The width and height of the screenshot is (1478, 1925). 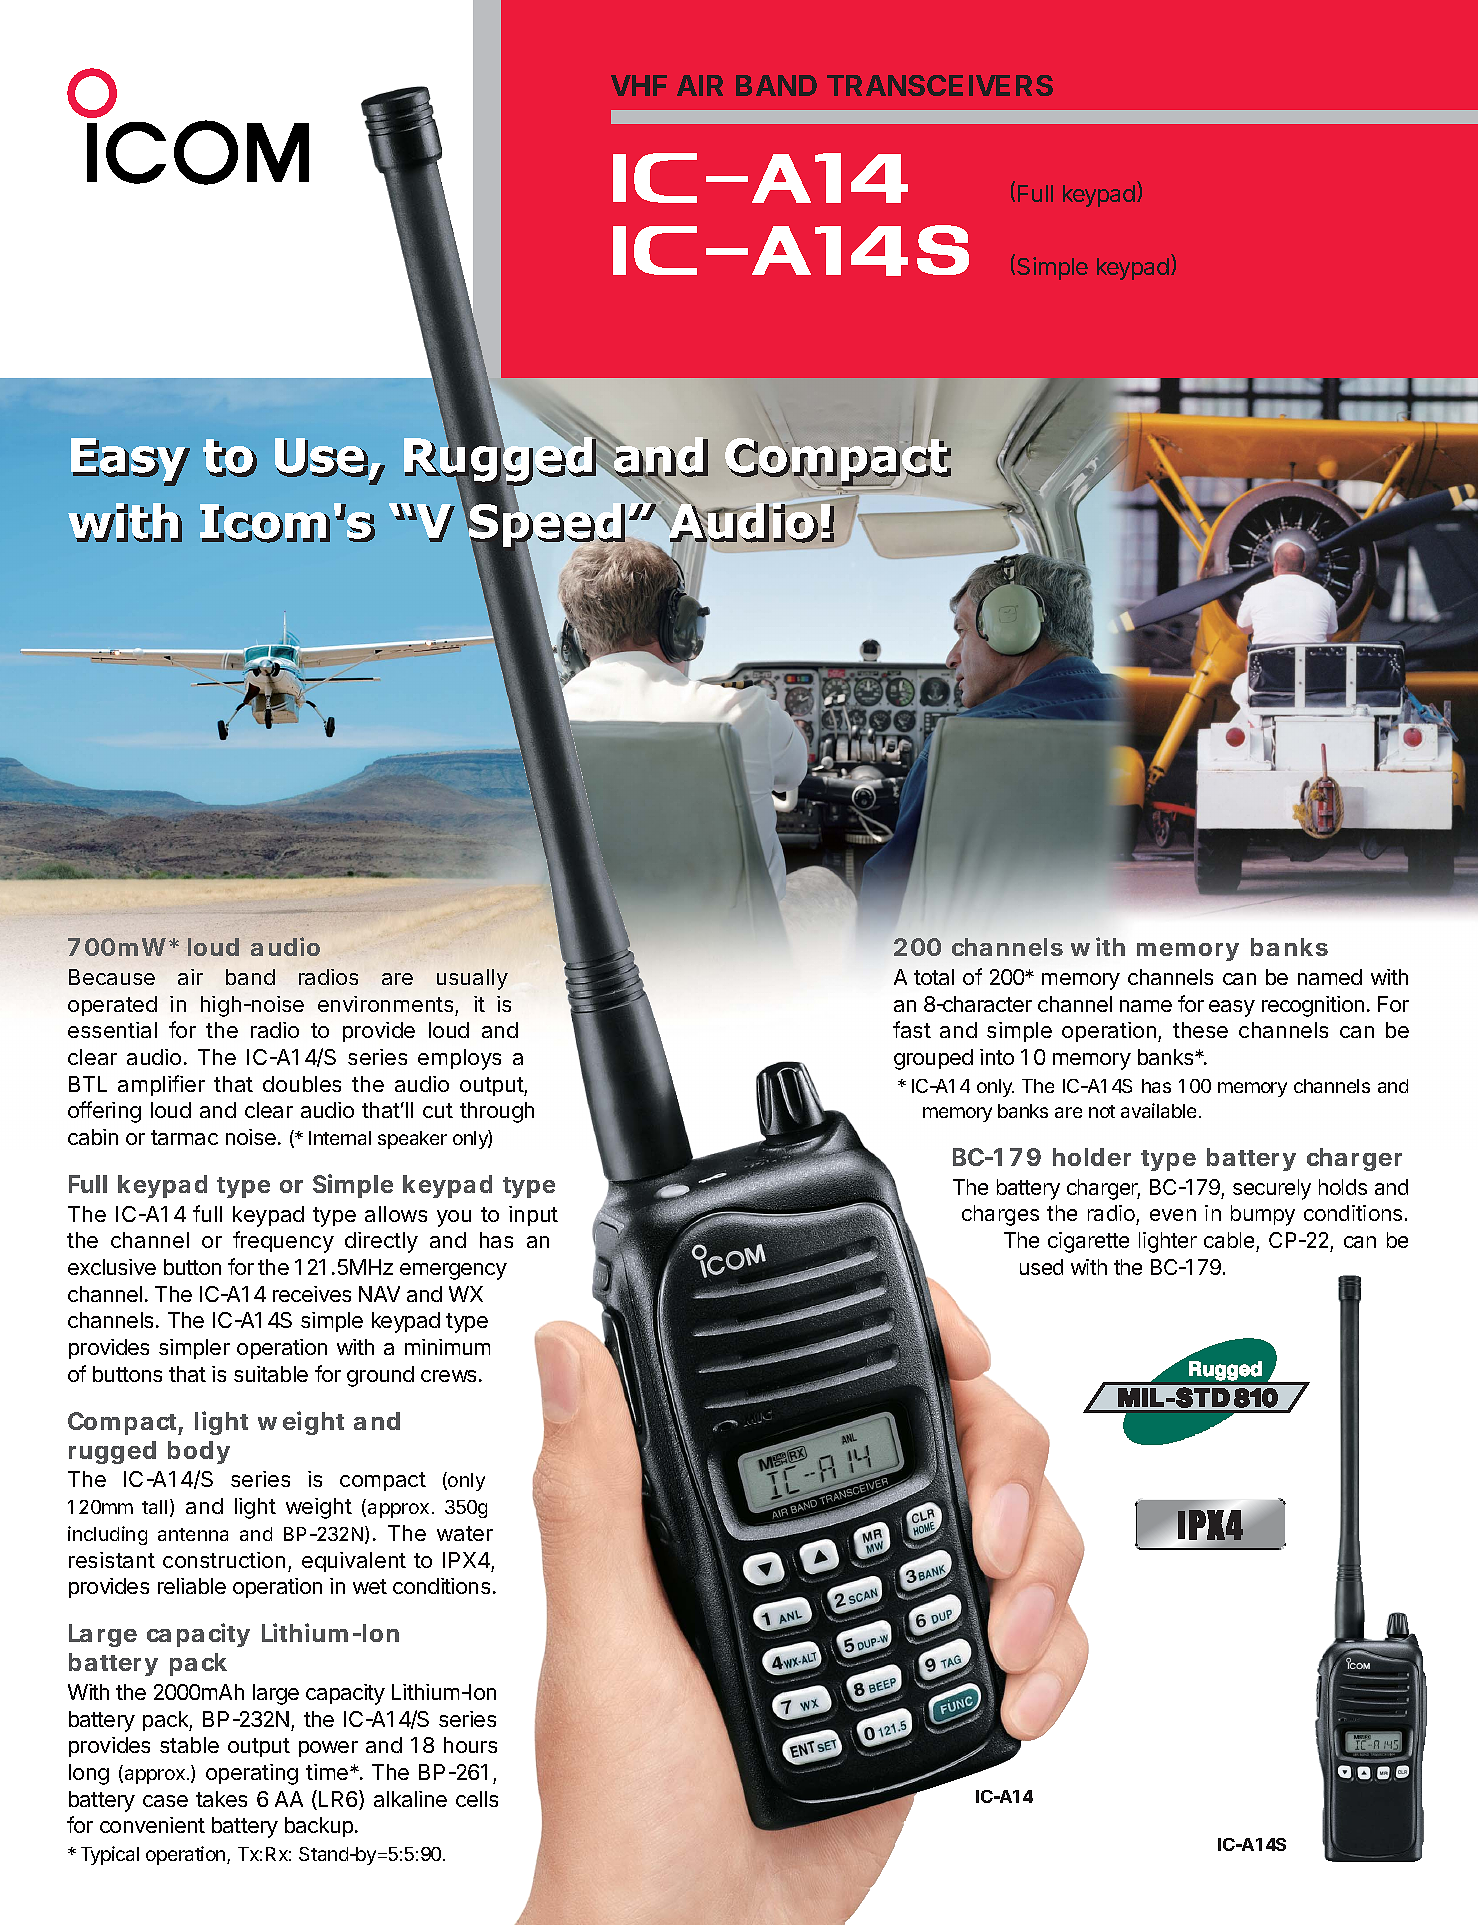 What do you see at coordinates (283, 1242) in the screenshot?
I see `frequency` at bounding box center [283, 1242].
